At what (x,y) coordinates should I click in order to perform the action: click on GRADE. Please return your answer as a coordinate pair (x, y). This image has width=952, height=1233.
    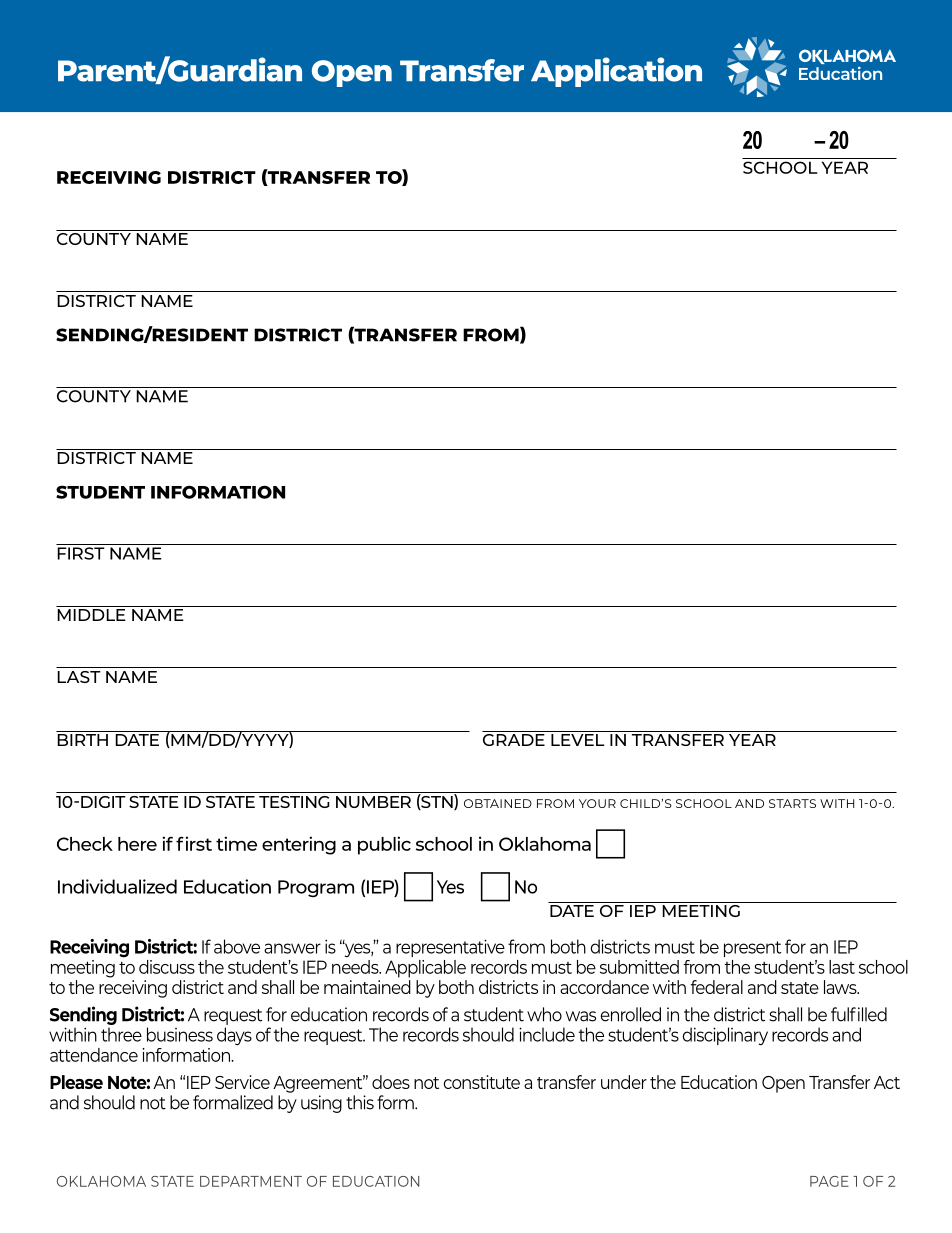
    Looking at the image, I should click on (514, 738).
